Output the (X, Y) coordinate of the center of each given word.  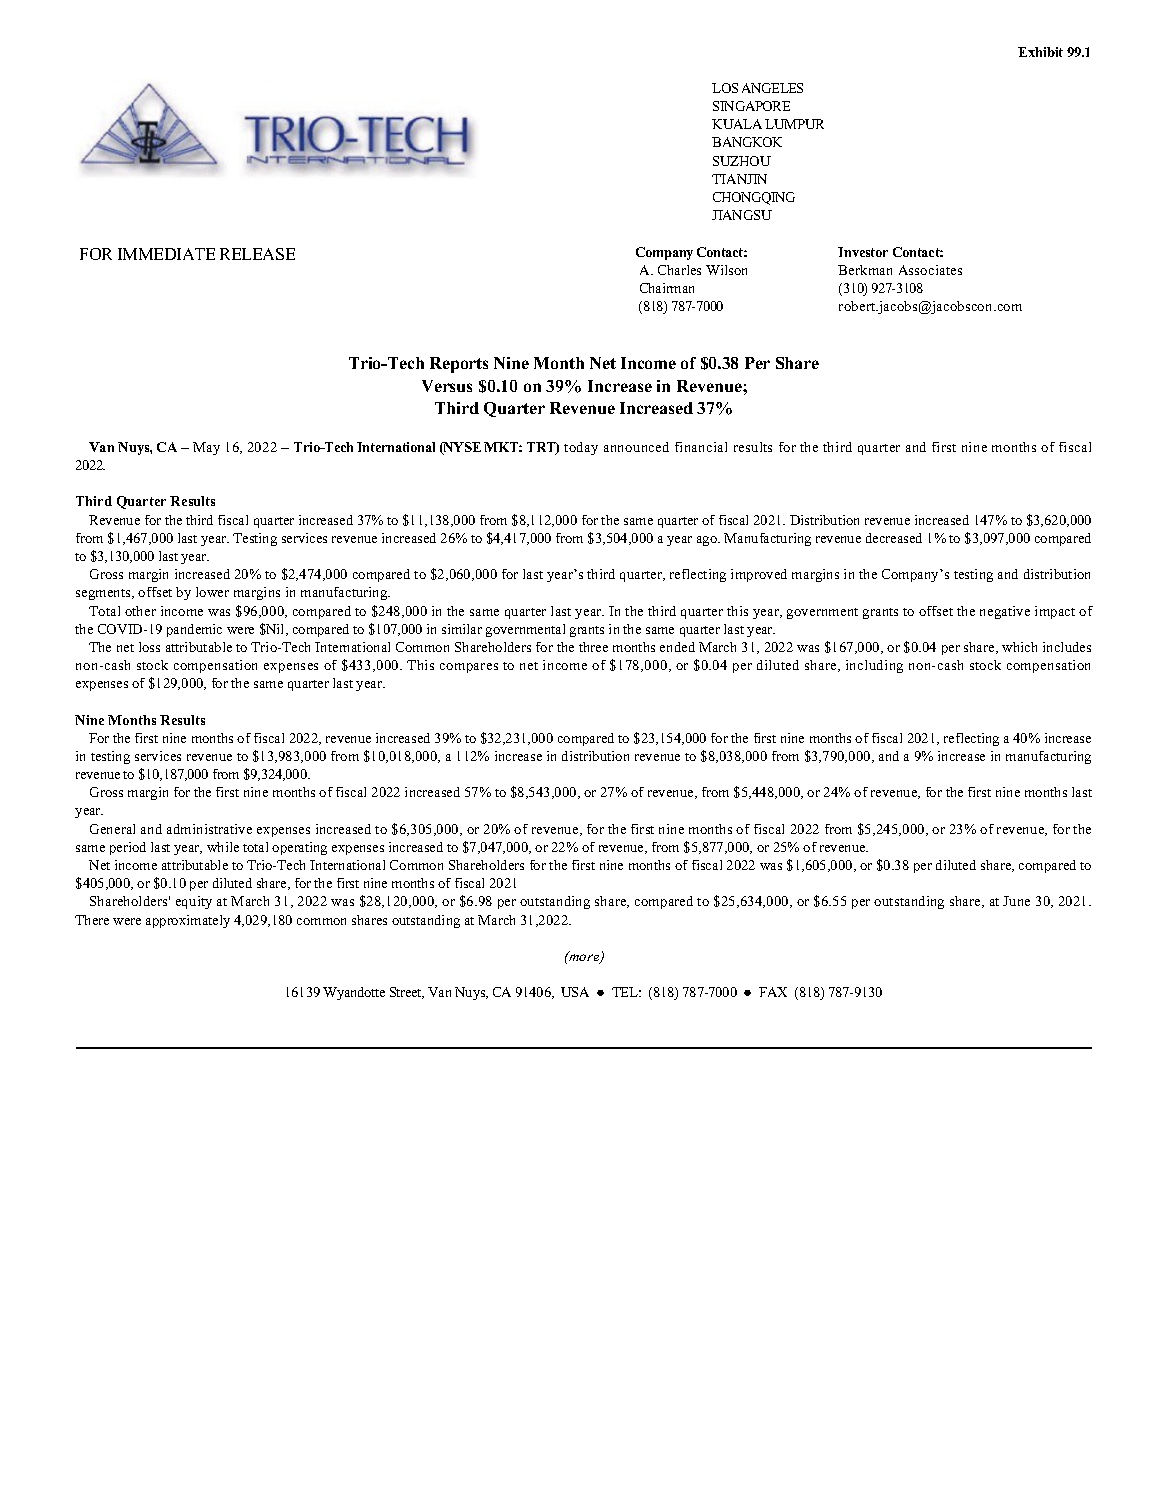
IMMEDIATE (166, 254)
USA (575, 992)
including (874, 666)
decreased (894, 538)
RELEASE (257, 254)
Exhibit (1040, 52)
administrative (209, 829)
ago (708, 541)
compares (469, 668)
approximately (188, 921)
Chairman (667, 288)
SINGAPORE (751, 106)
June (1016, 901)
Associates (930, 270)
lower (212, 592)
